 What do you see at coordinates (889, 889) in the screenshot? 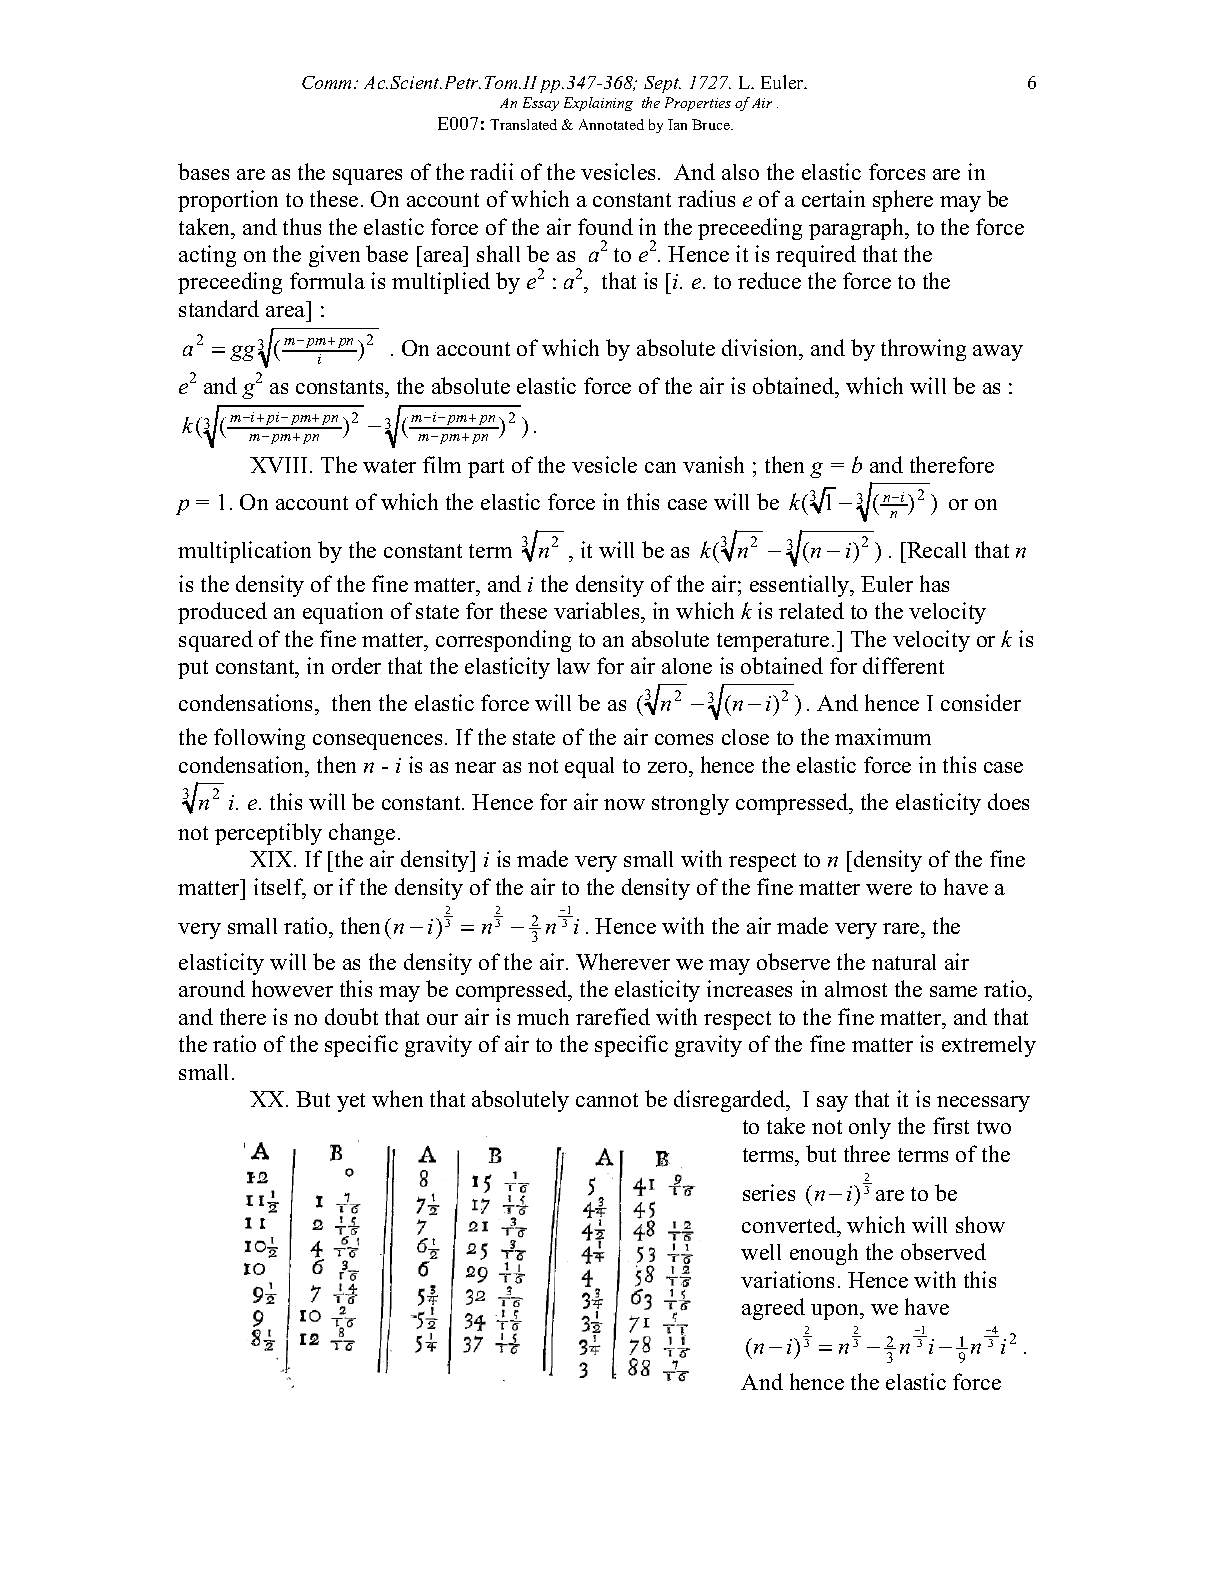
I see `were` at bounding box center [889, 889].
